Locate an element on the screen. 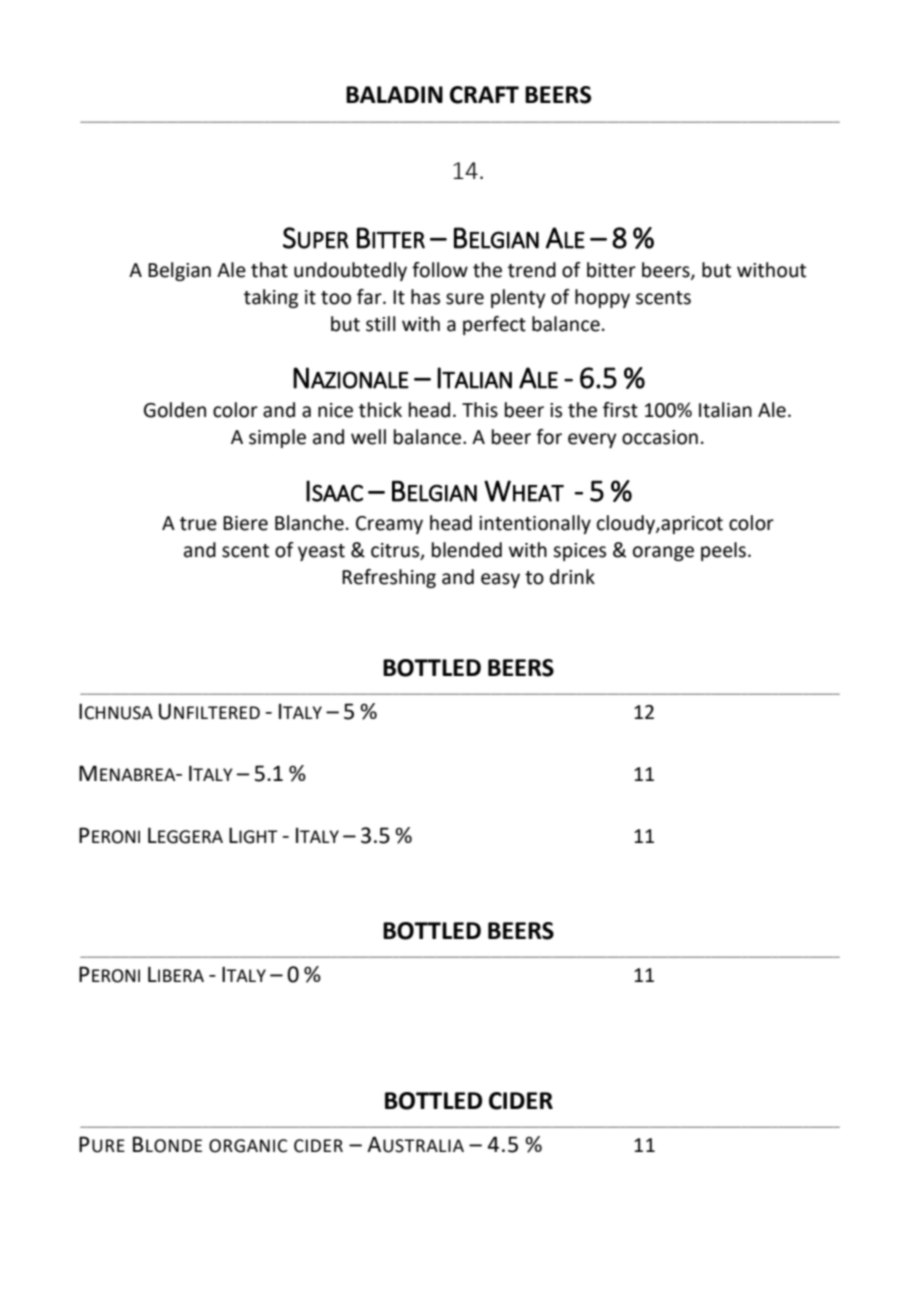 This screenshot has height=1313, width=924. hoppy is located at coordinates (602, 298).
